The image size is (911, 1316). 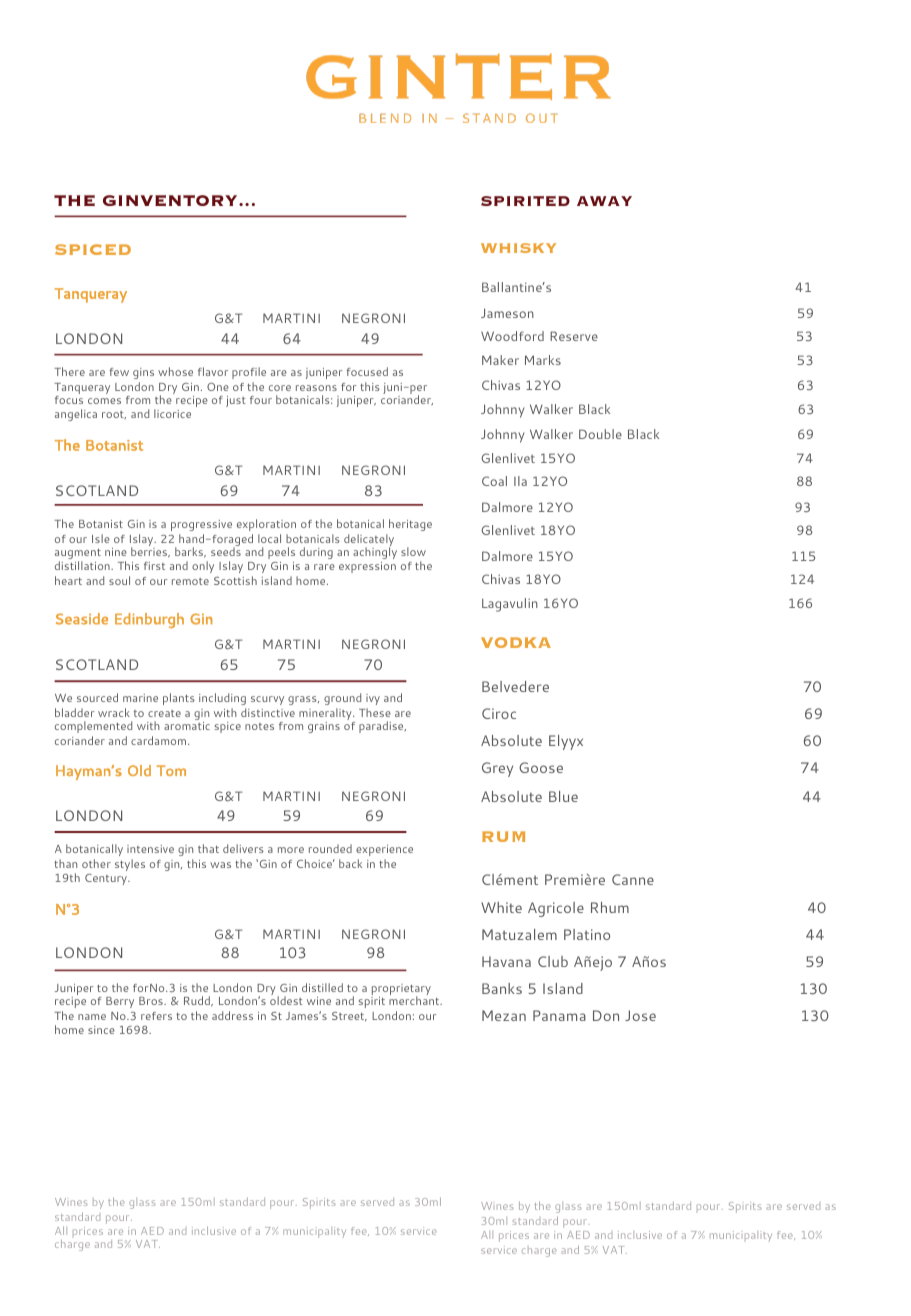 What do you see at coordinates (604, 201) in the image?
I see `AWAY` at bounding box center [604, 201].
